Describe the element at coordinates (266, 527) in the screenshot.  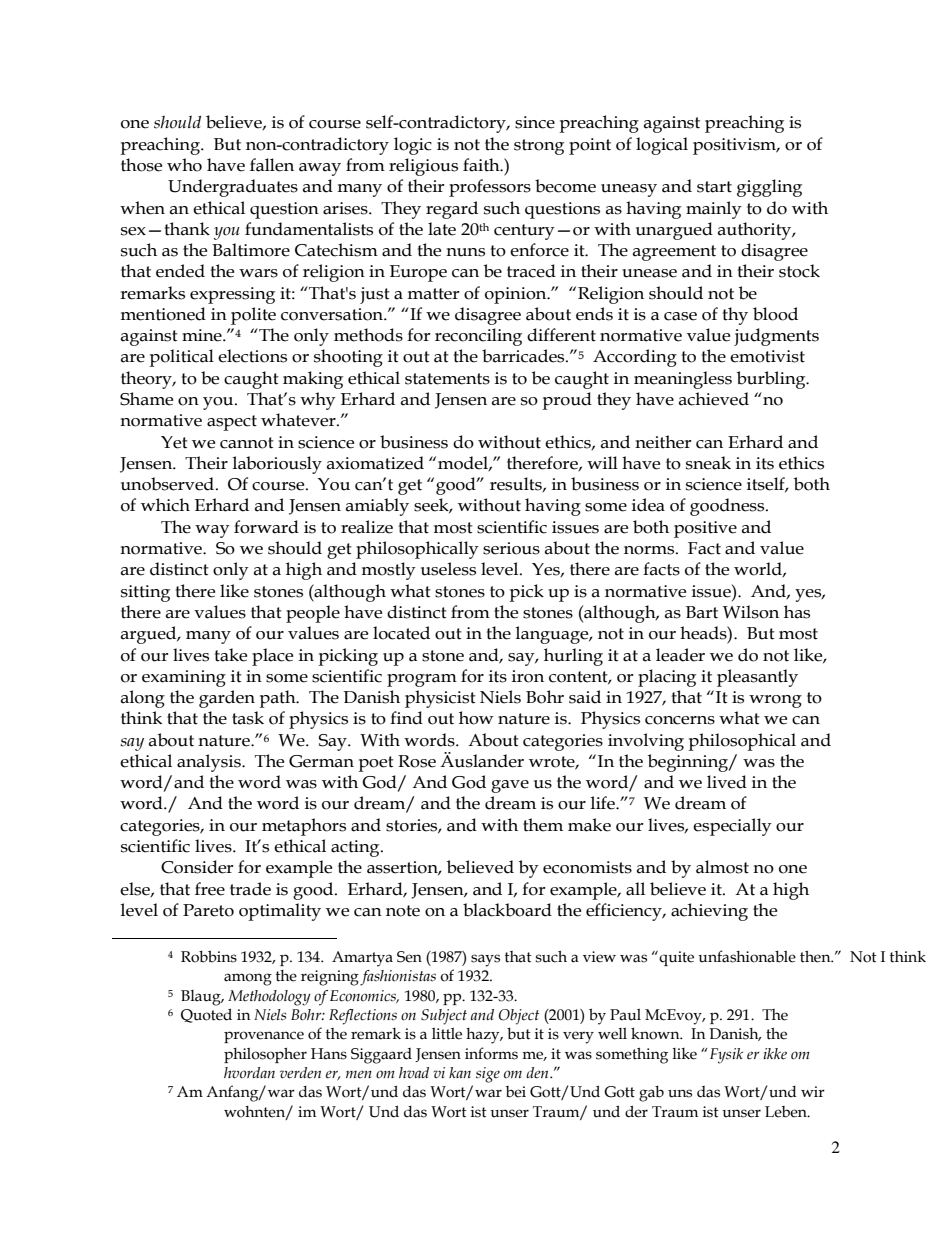
I see `forward` at that location.
